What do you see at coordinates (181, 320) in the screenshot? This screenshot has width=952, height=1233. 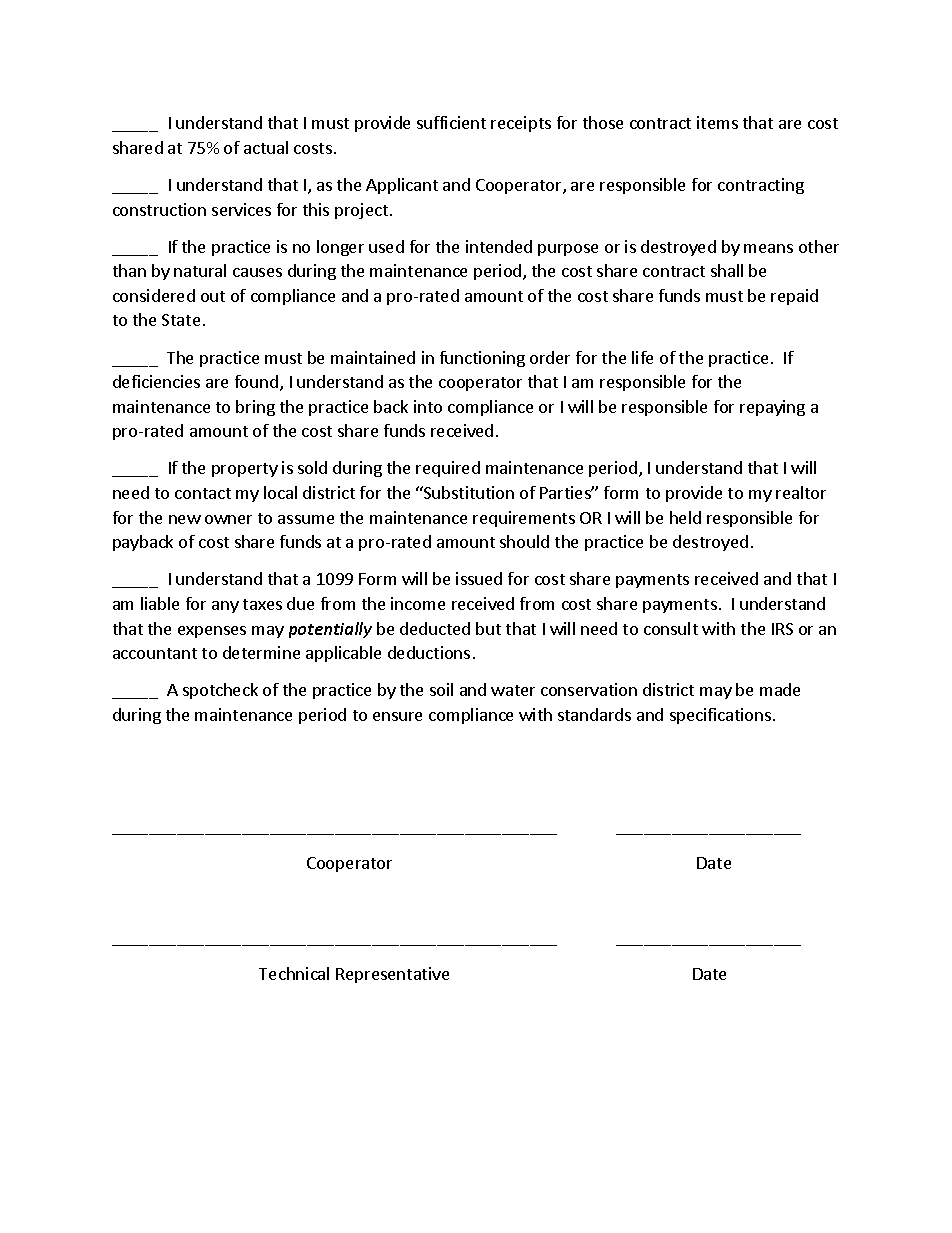 I see `State` at bounding box center [181, 320].
